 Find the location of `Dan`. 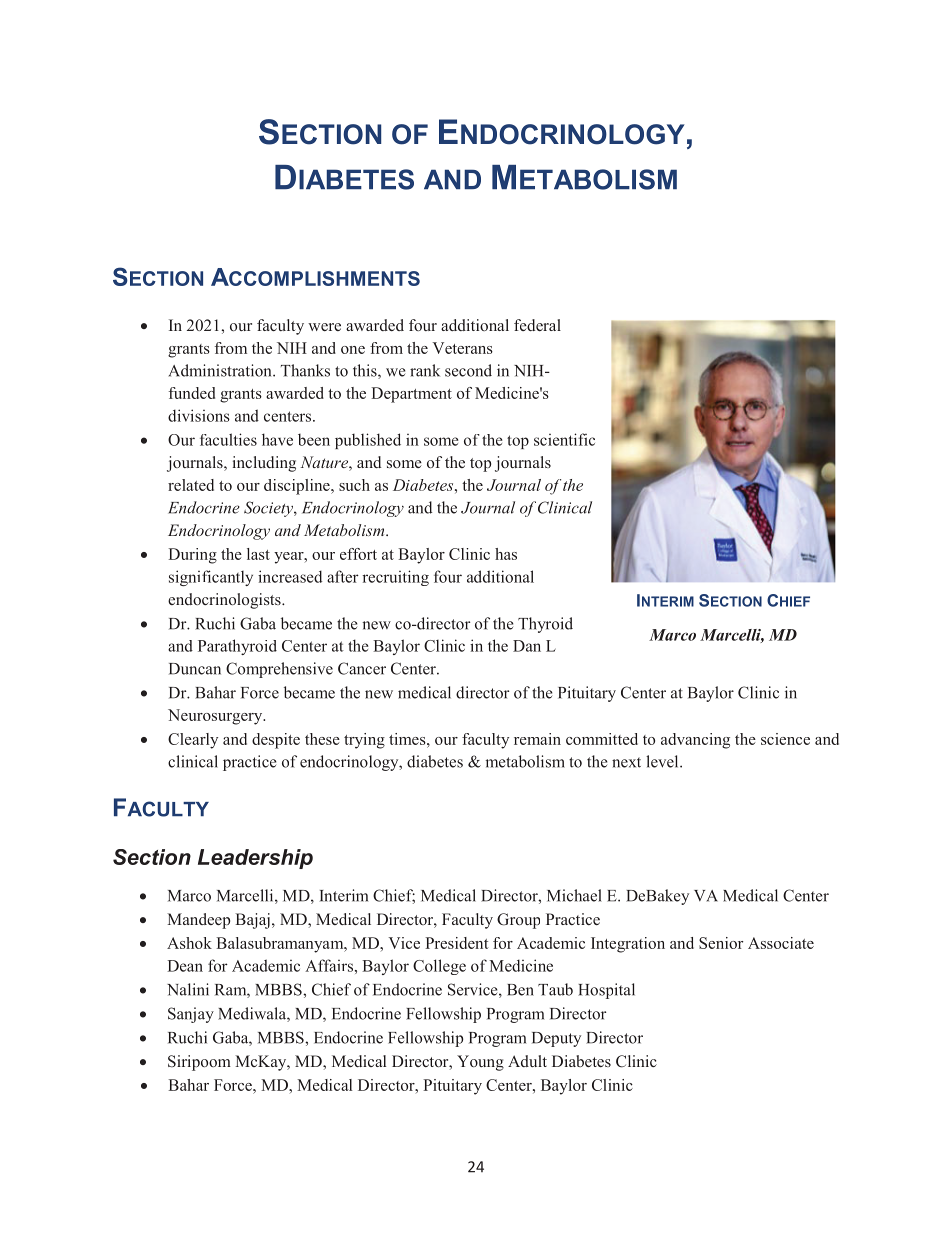

Dan is located at coordinates (527, 646).
